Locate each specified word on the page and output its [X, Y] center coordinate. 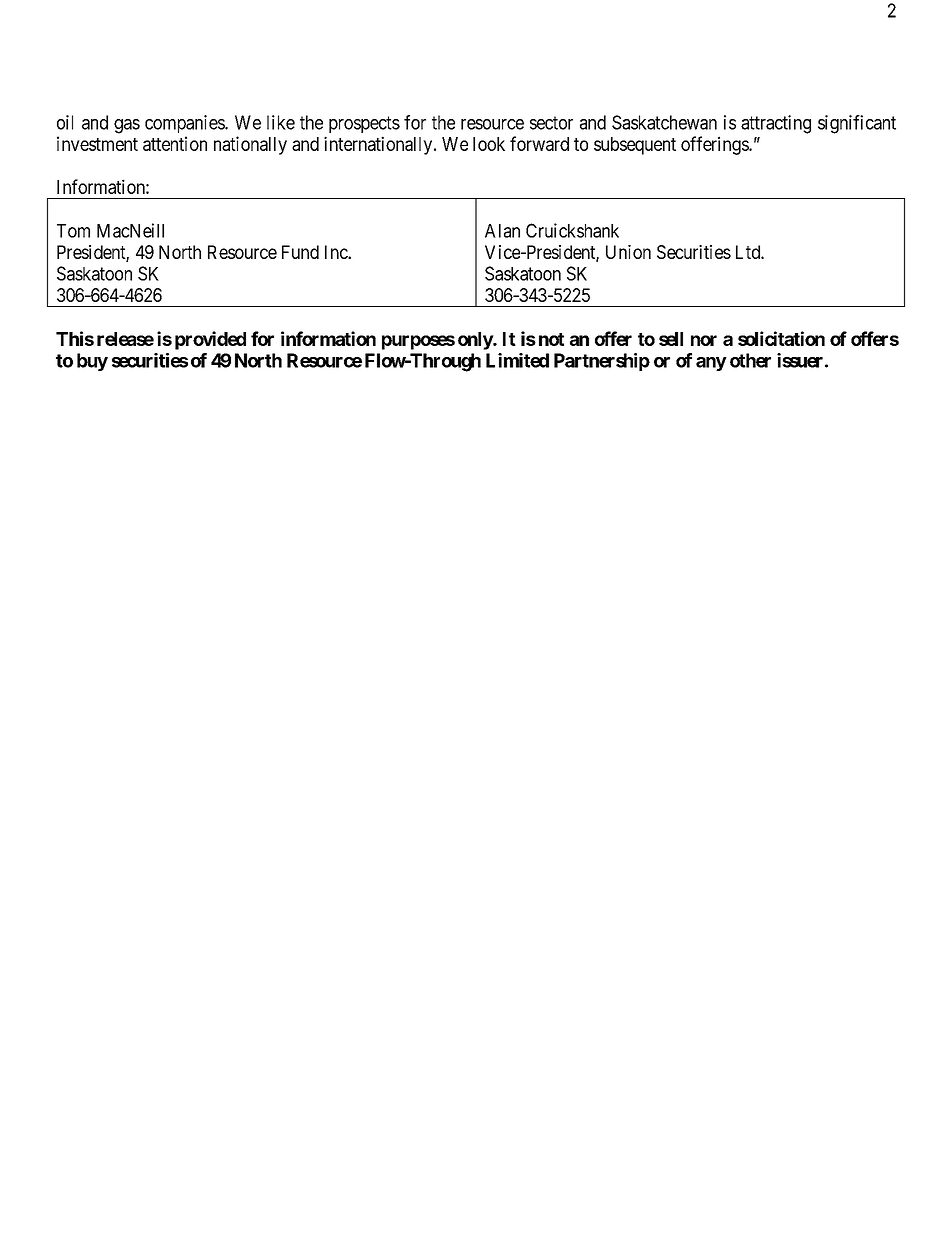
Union [628, 252]
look [489, 144]
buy [92, 362]
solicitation [781, 338]
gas [127, 126]
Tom [73, 231]
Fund [300, 252]
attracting [776, 124]
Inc [337, 252]
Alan [502, 231]
